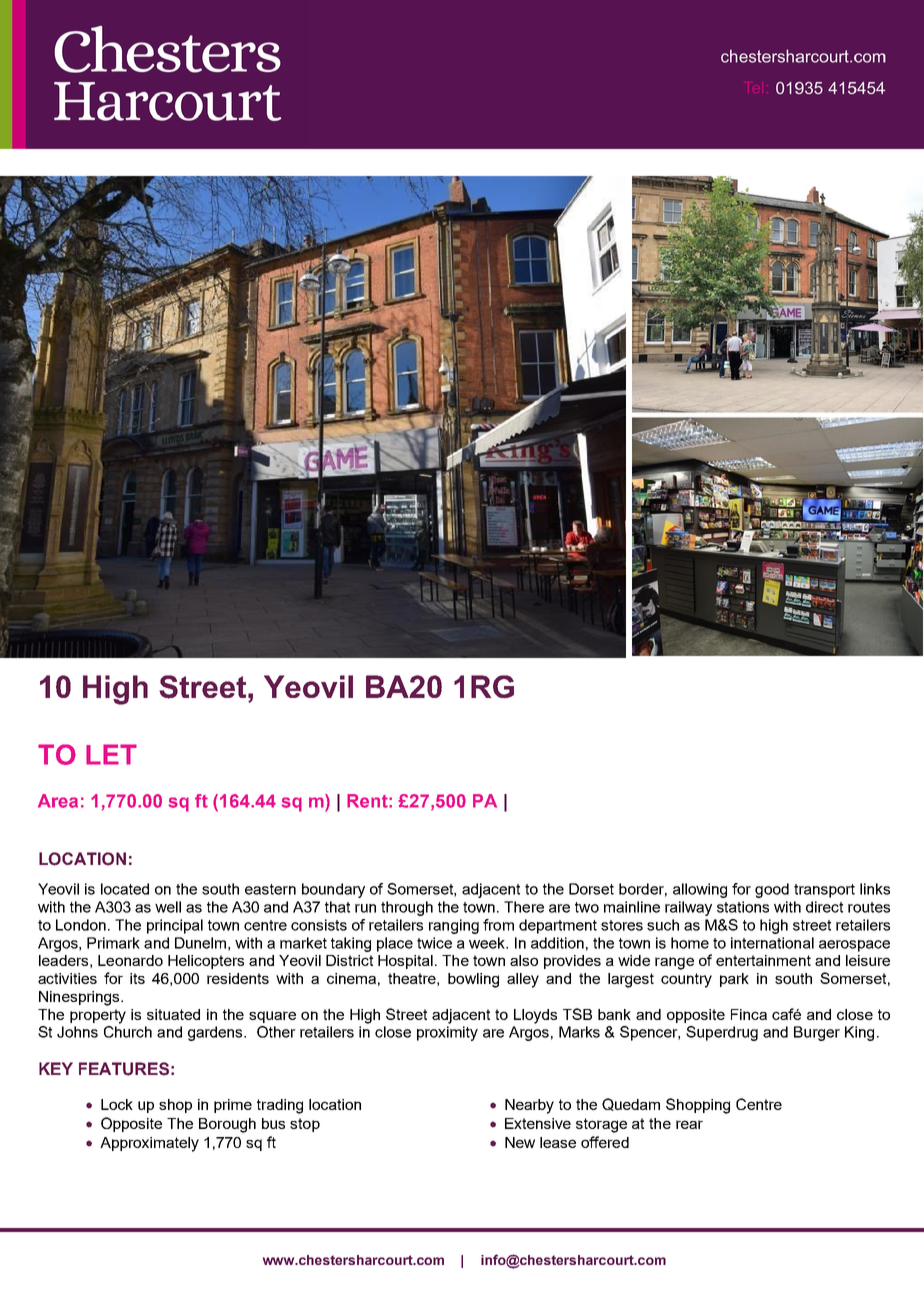  What do you see at coordinates (772, 943) in the page?
I see `international` at bounding box center [772, 943].
